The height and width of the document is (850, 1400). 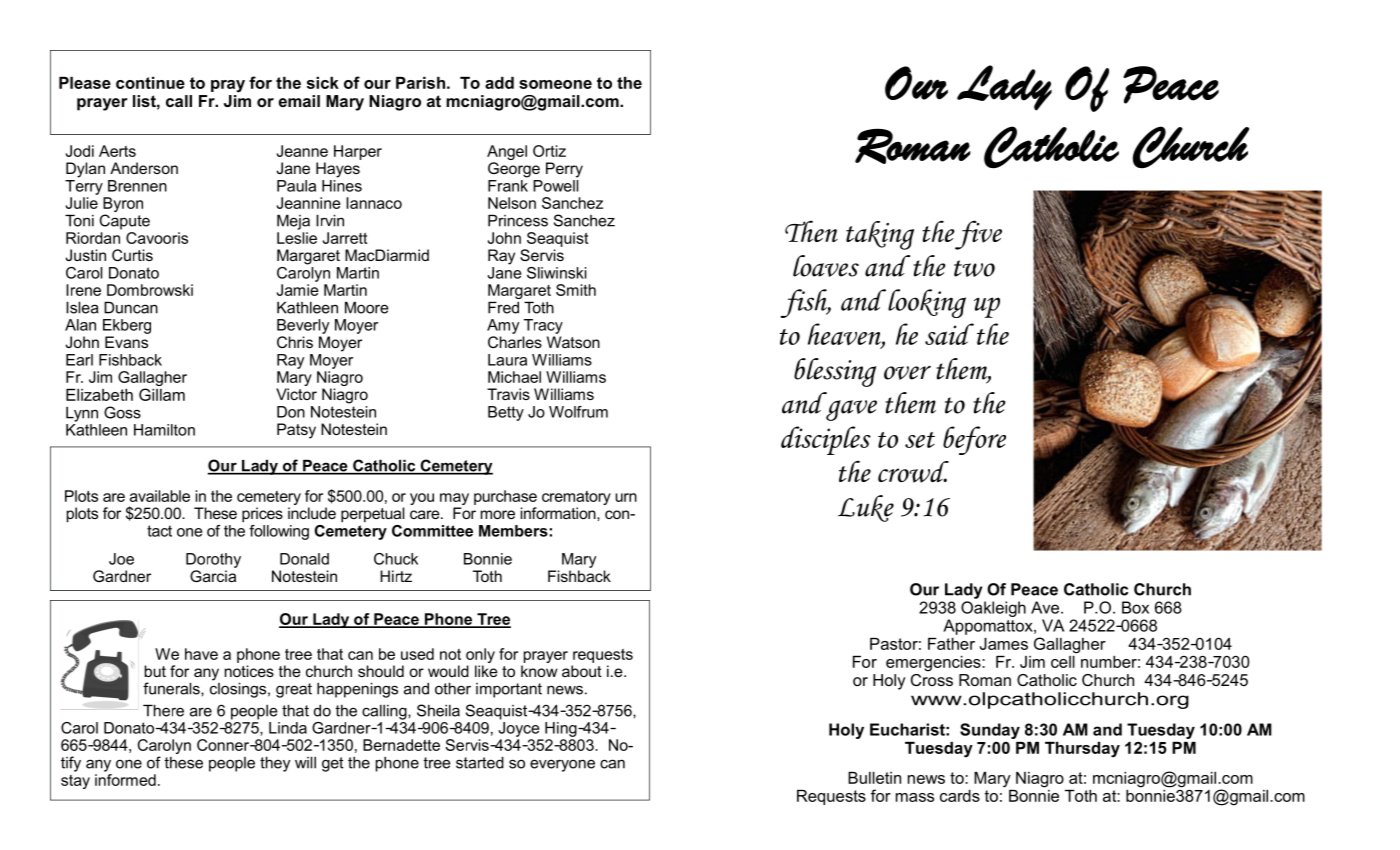 What do you see at coordinates (150, 83) in the document?
I see `continue` at bounding box center [150, 83].
